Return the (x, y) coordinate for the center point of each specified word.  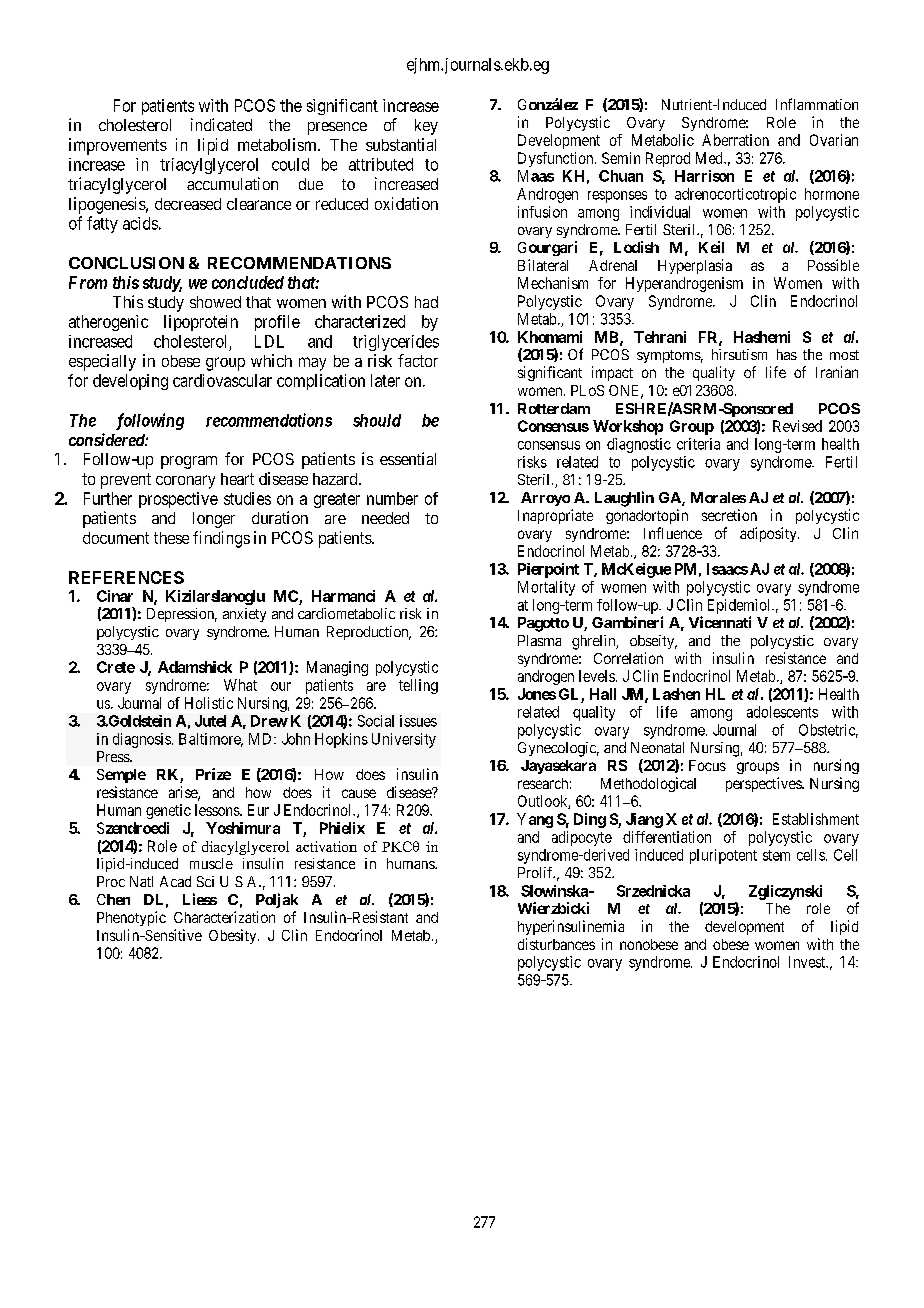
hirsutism (739, 354)
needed (385, 518)
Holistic (209, 703)
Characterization (224, 917)
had (426, 302)
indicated (221, 124)
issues (418, 721)
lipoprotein (201, 323)
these (171, 538)
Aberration (735, 140)
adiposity (769, 534)
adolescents (782, 712)
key (426, 127)
